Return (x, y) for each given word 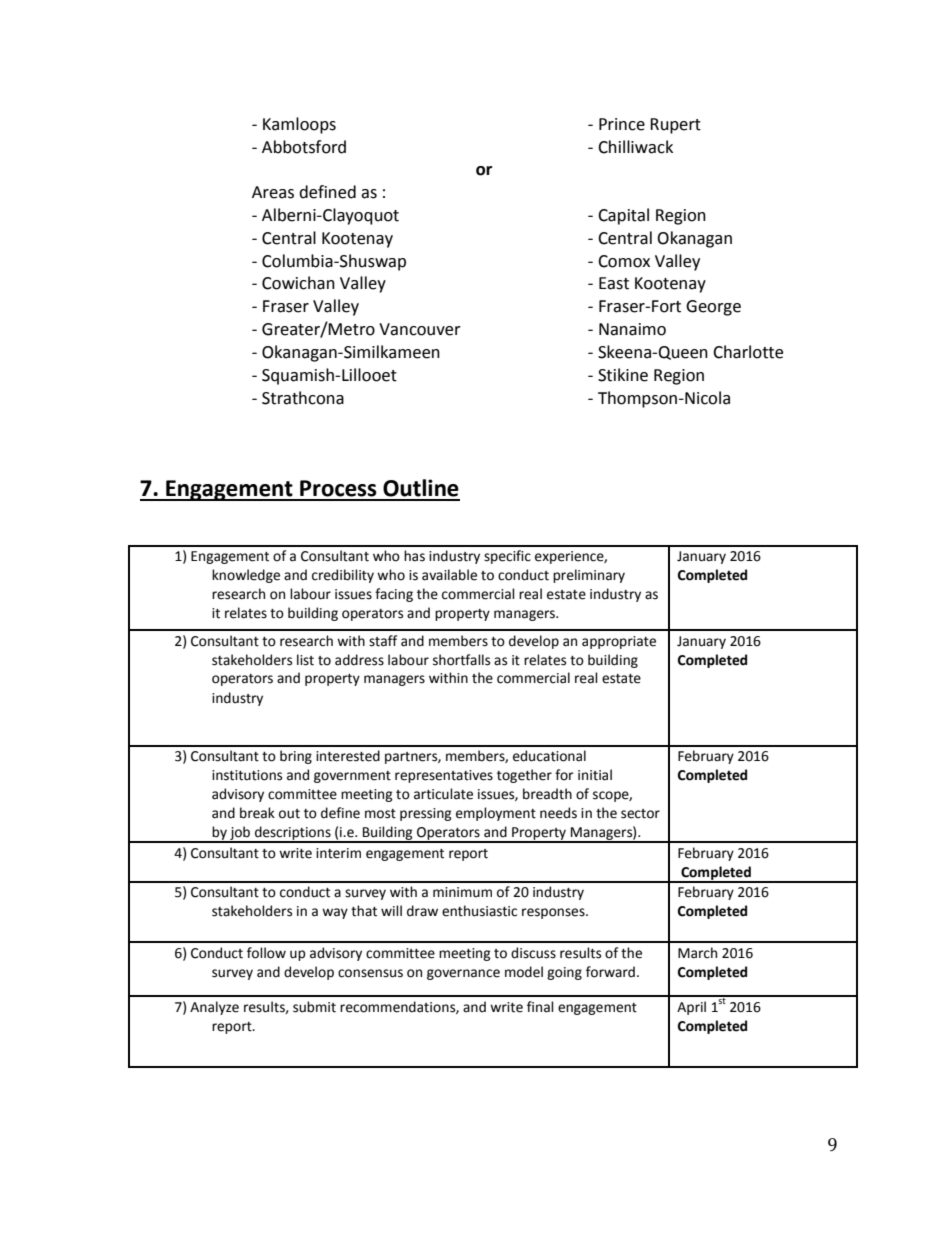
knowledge (246, 576)
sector (640, 814)
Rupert (675, 126)
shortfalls (461, 660)
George (713, 308)
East (614, 283)
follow (266, 953)
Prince (622, 124)
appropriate (619, 642)
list (305, 660)
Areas (273, 192)
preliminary (589, 576)
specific (507, 557)
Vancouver (420, 329)
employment (496, 814)
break (257, 813)
